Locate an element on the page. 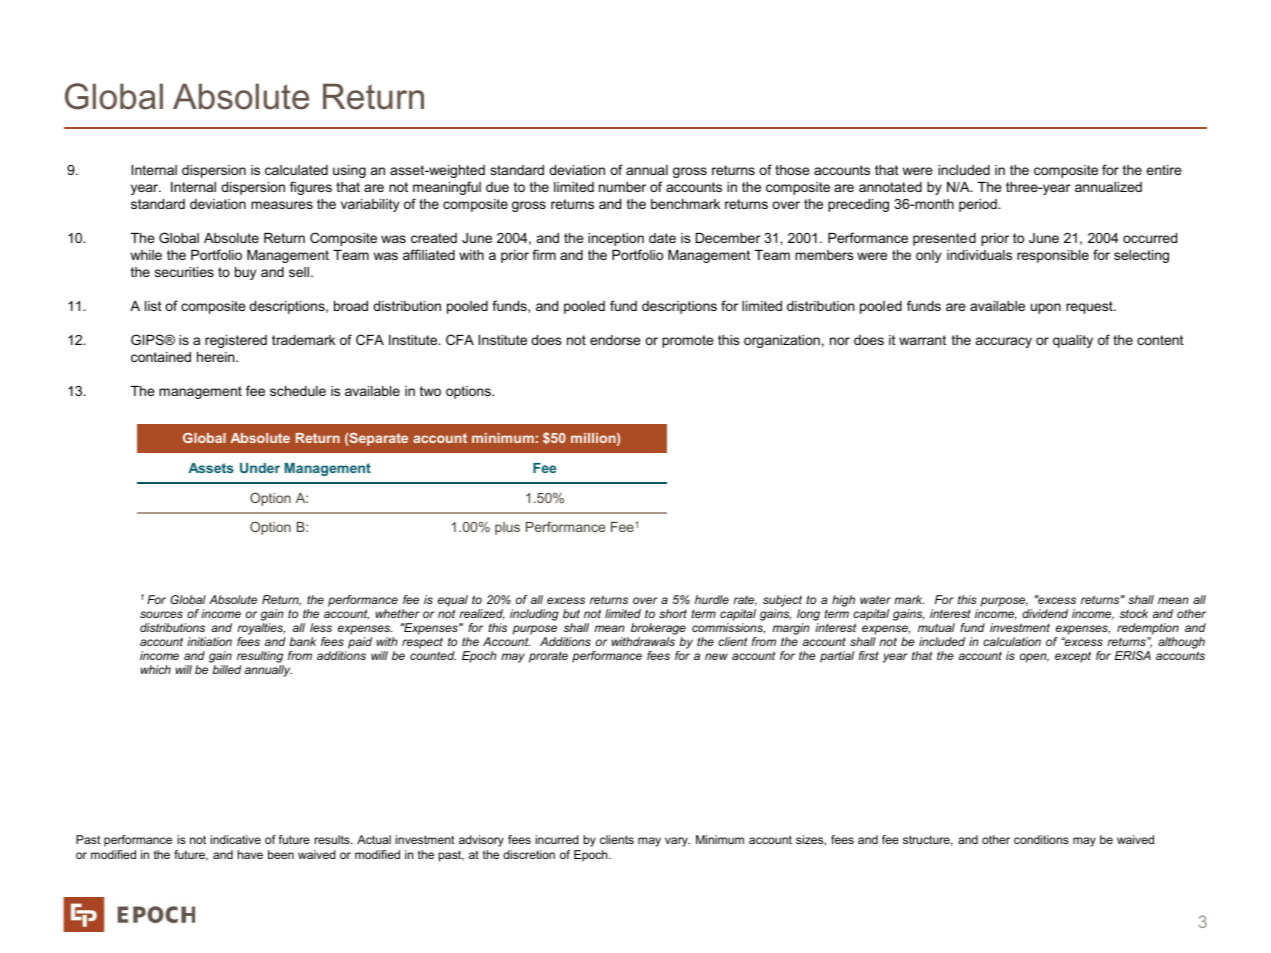  figures is located at coordinates (311, 188).
